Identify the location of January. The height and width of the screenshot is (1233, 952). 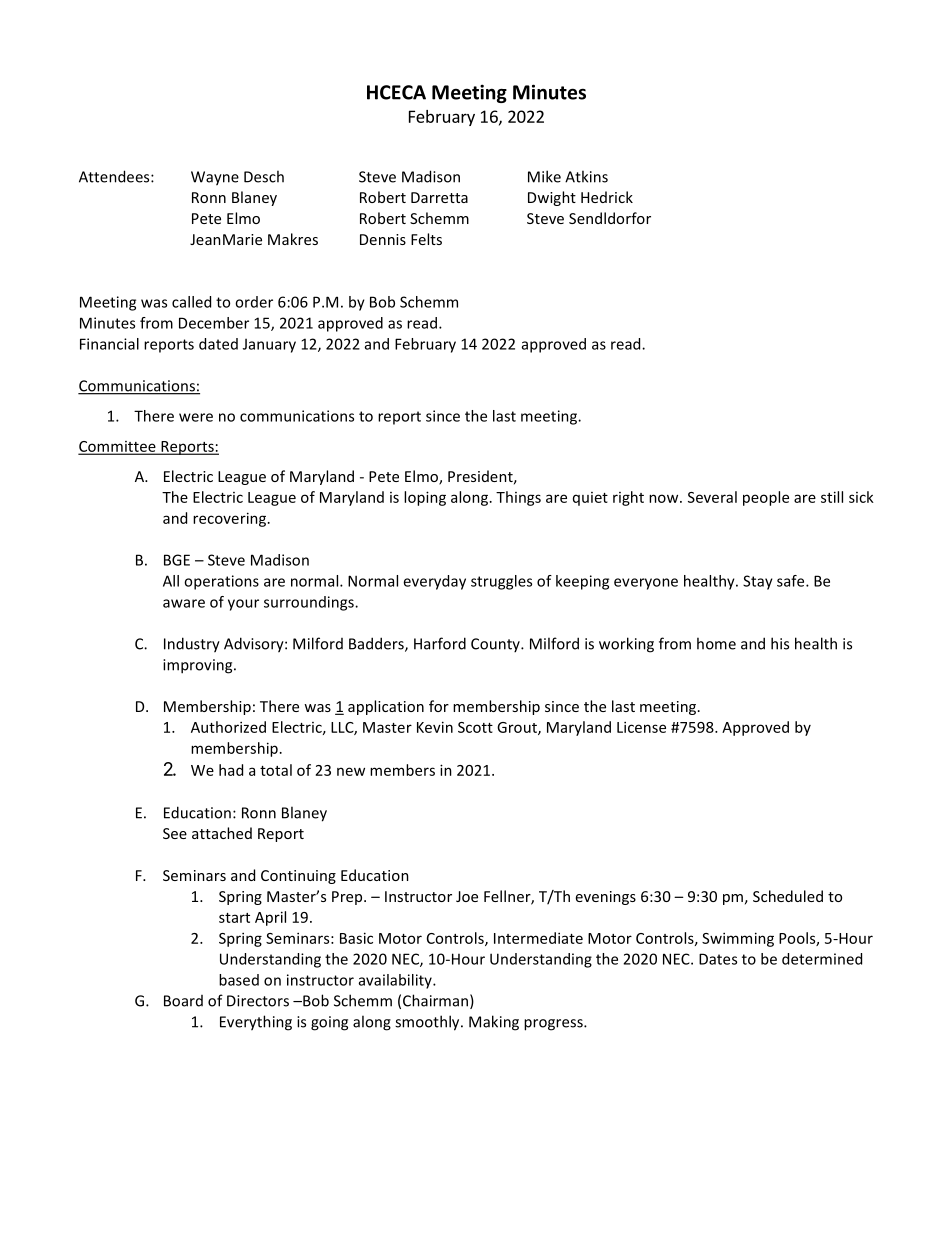
(269, 345).
